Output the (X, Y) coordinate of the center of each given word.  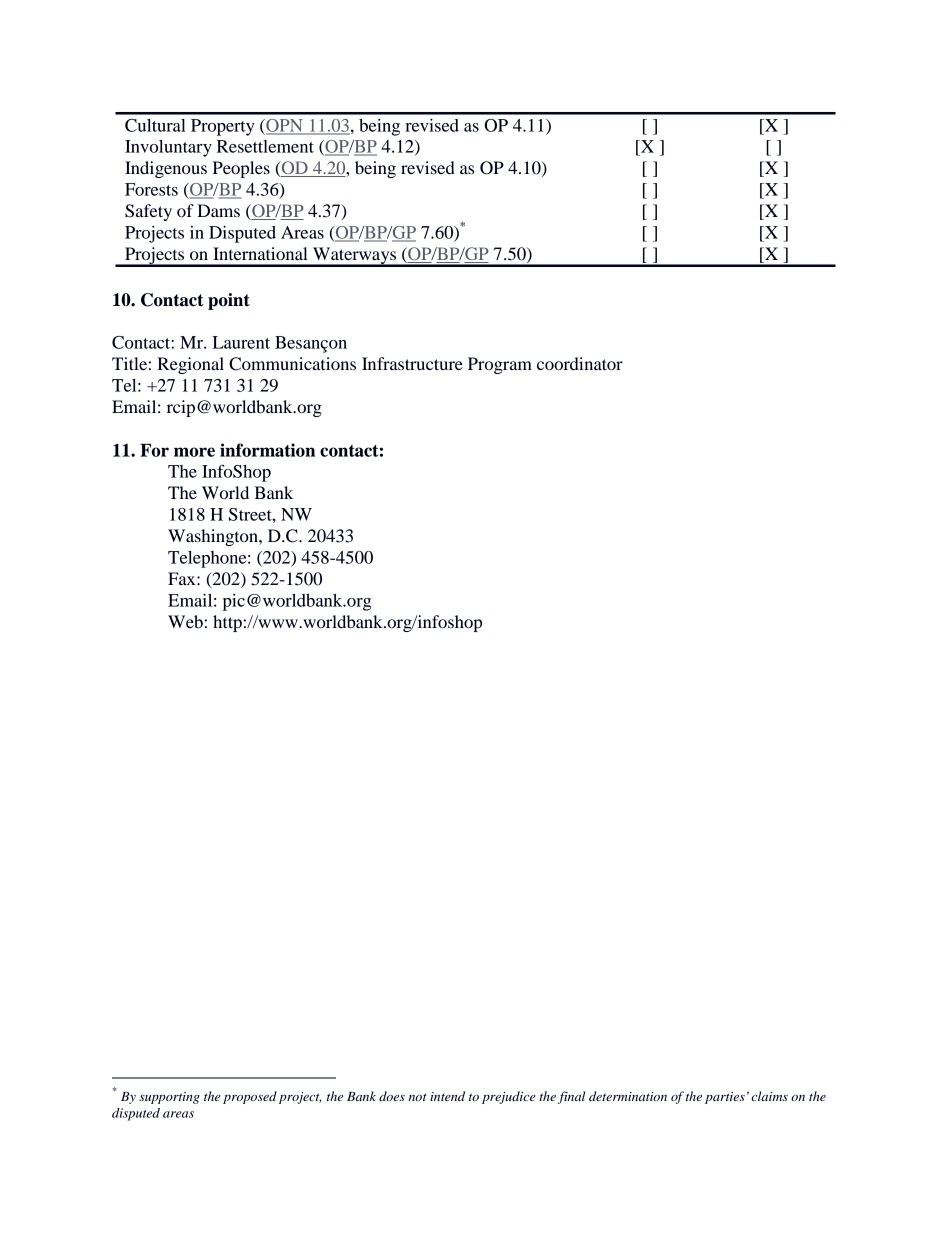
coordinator (580, 363)
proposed (250, 1097)
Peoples (241, 169)
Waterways (354, 257)
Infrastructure (412, 363)
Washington (214, 537)
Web (185, 621)
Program (500, 365)
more (194, 452)
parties (725, 1098)
